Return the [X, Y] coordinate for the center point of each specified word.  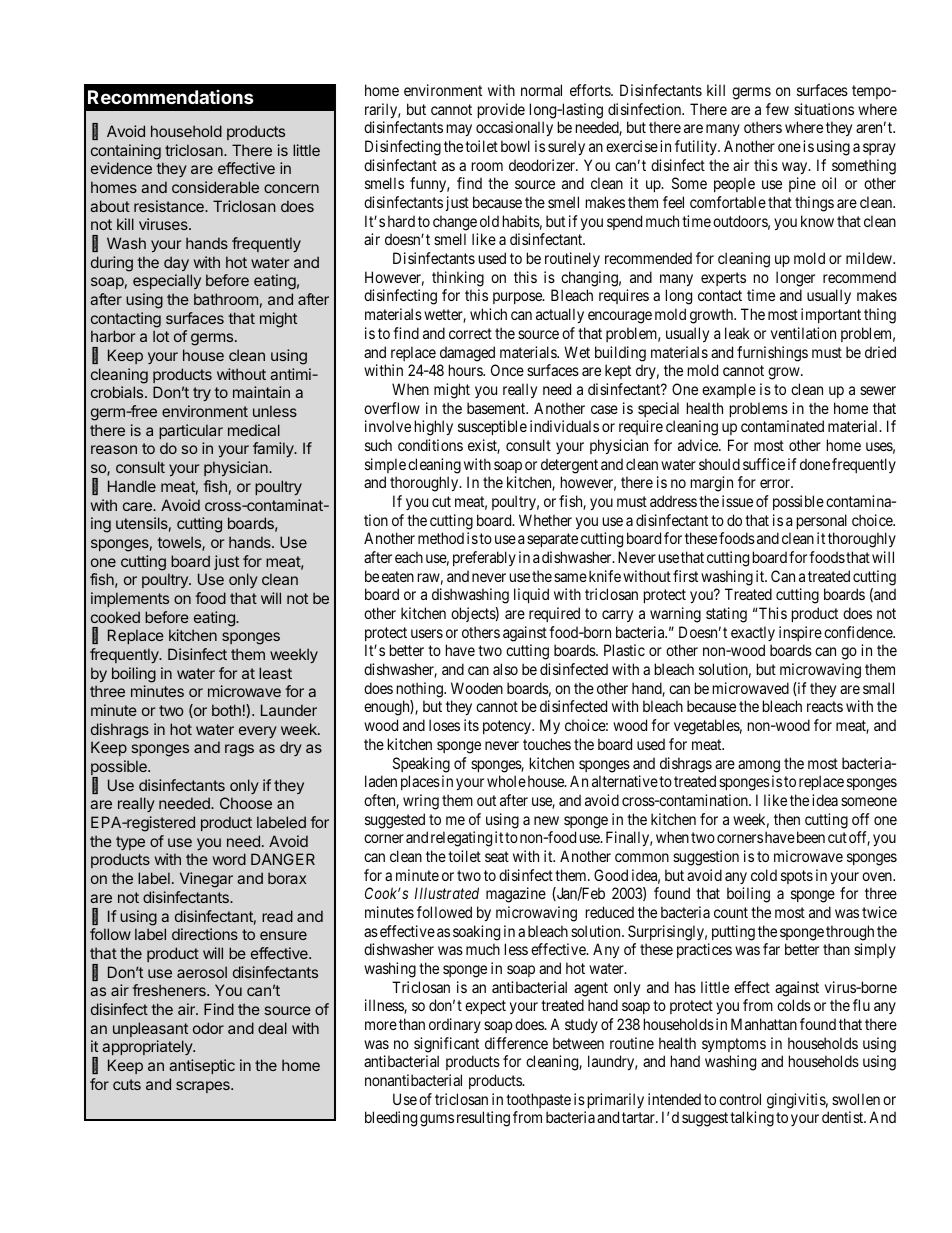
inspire [800, 633]
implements [130, 599]
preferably [484, 558]
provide [501, 110]
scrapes [204, 1087]
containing [126, 152]
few [777, 109]
